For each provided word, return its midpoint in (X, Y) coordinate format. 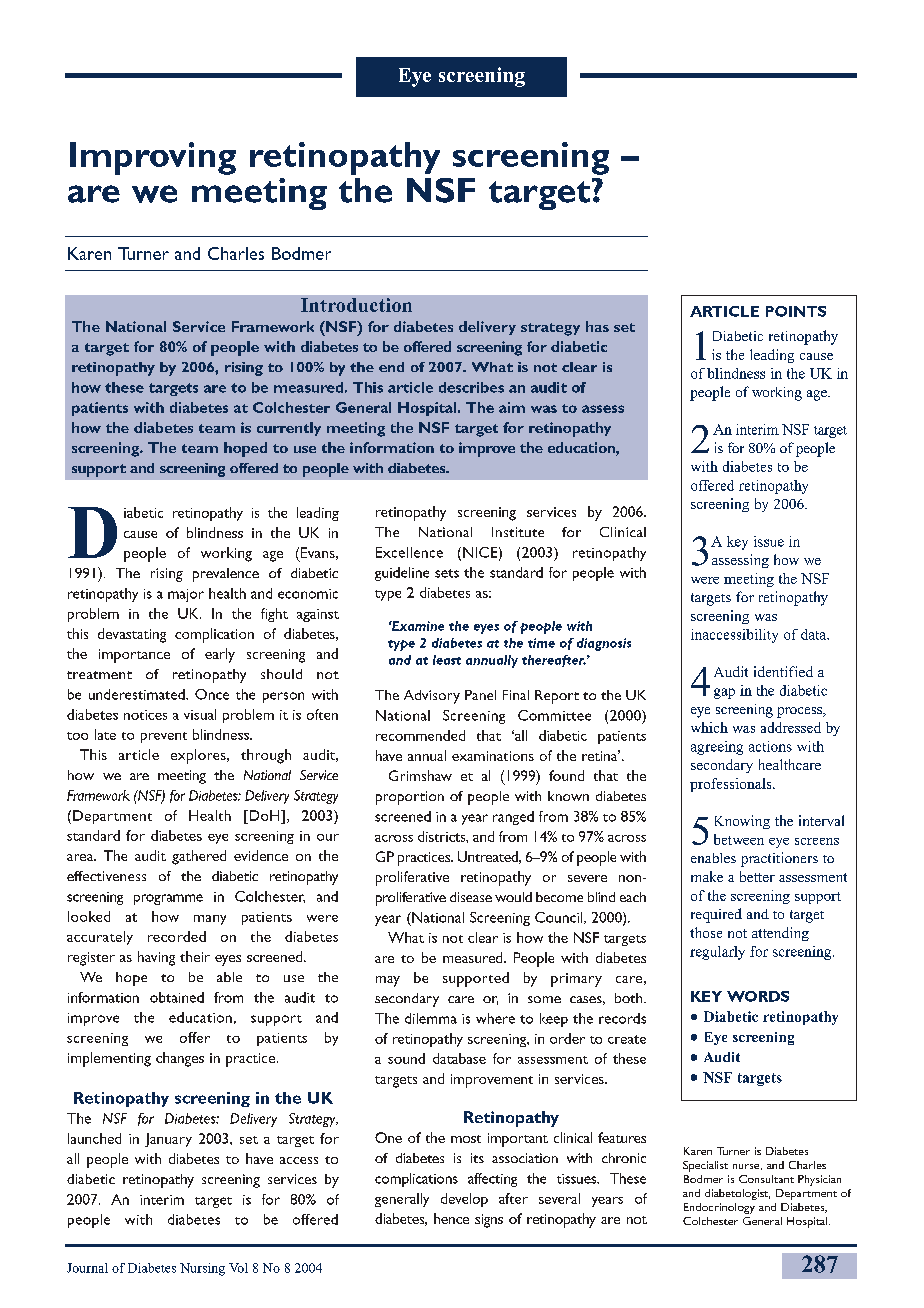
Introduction (356, 305)
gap (724, 693)
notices (145, 715)
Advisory (432, 697)
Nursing (202, 1269)
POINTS (796, 311)
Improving (153, 158)
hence (451, 1218)
